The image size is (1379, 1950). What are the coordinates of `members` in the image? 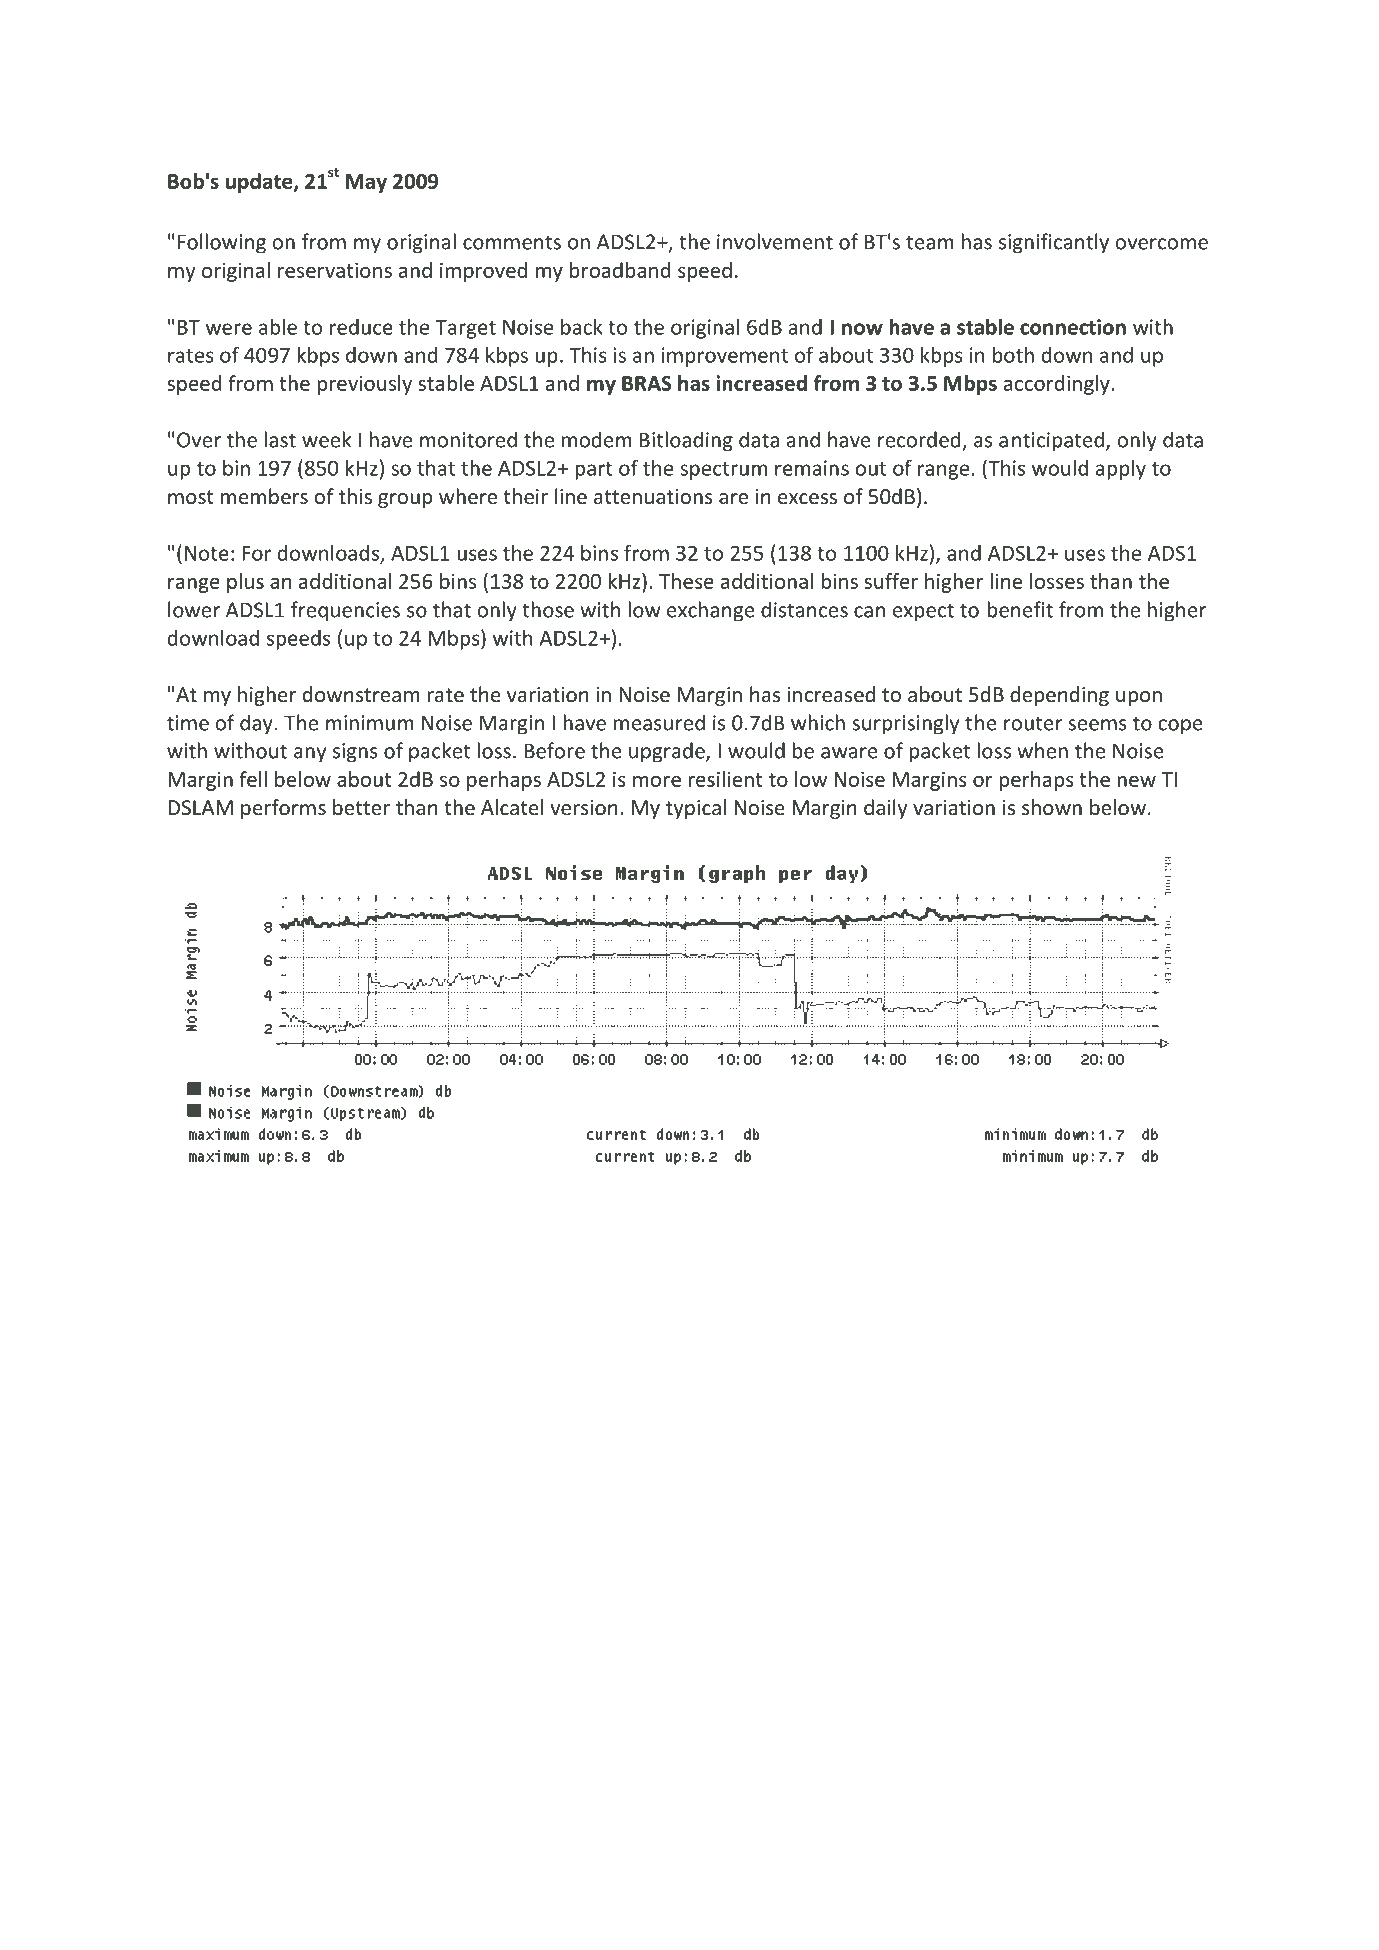 It's located at (264, 496).
